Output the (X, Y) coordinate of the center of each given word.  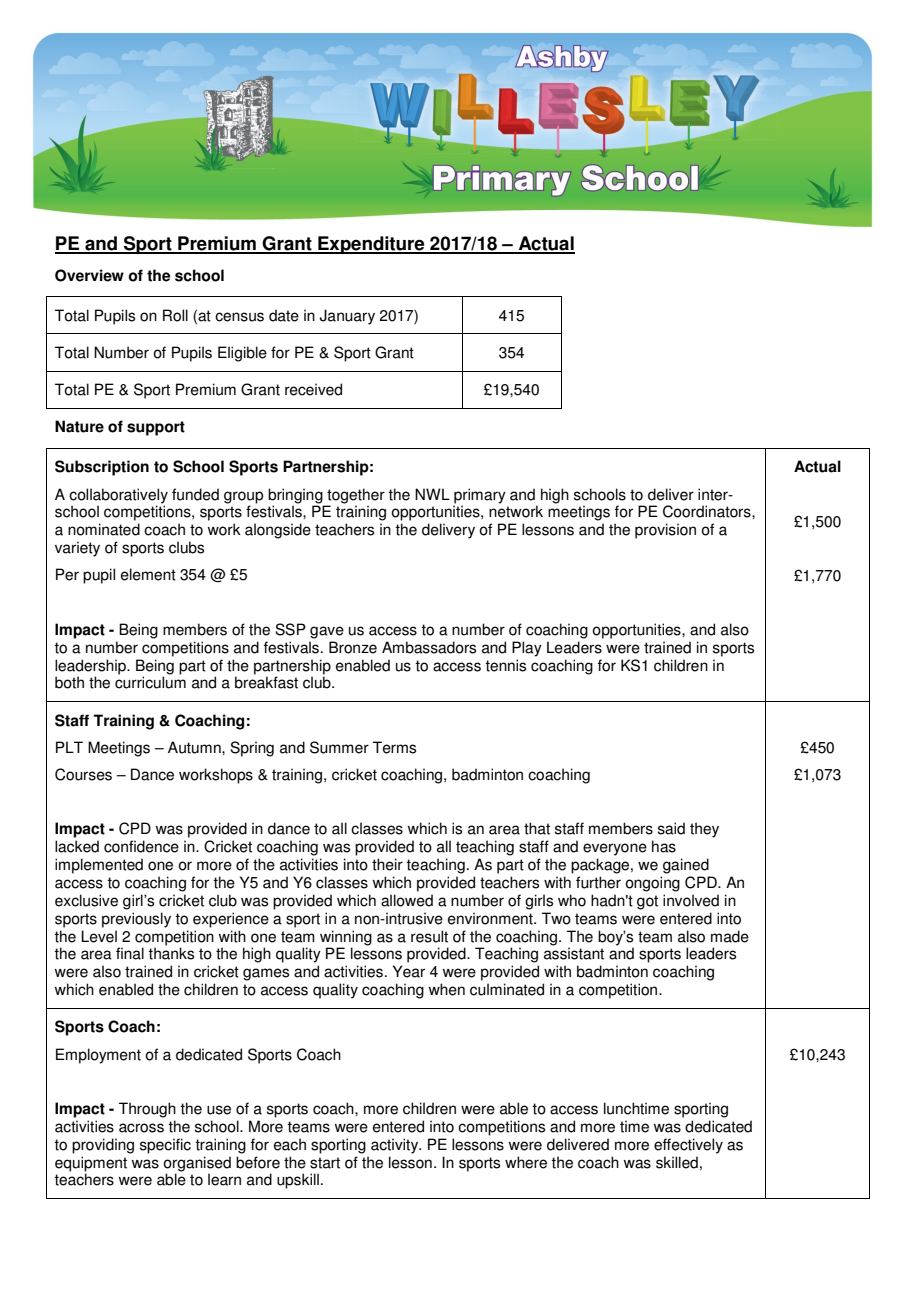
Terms (394, 747)
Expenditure (371, 245)
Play (527, 649)
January (347, 317)
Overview (89, 275)
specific (165, 1146)
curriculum (150, 682)
